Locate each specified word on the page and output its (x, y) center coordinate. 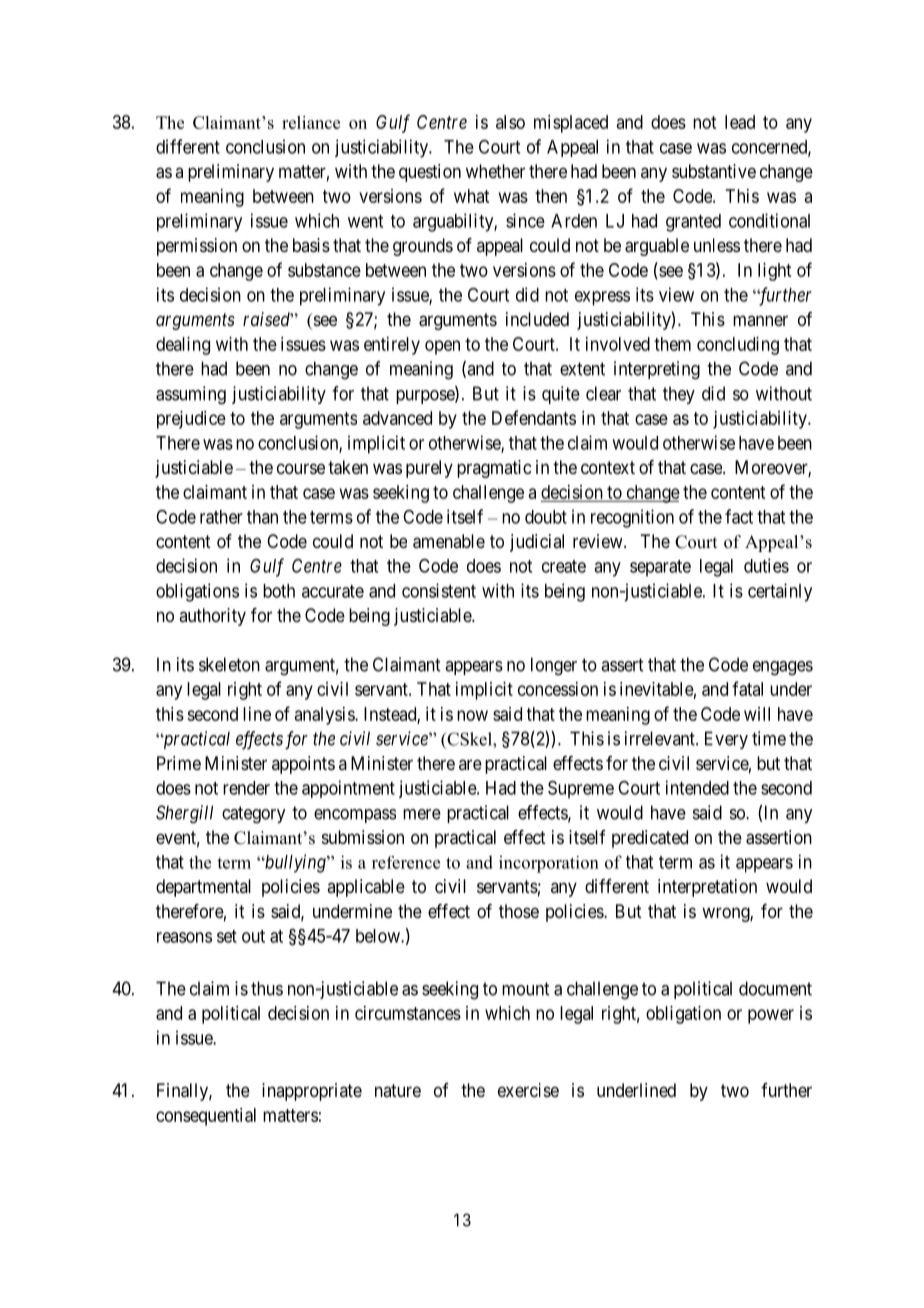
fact (739, 516)
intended (697, 787)
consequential (206, 1117)
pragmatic (494, 469)
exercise (528, 1090)
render (246, 788)
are (470, 764)
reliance (311, 122)
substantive (714, 171)
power (771, 1016)
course (301, 468)
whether (495, 171)
